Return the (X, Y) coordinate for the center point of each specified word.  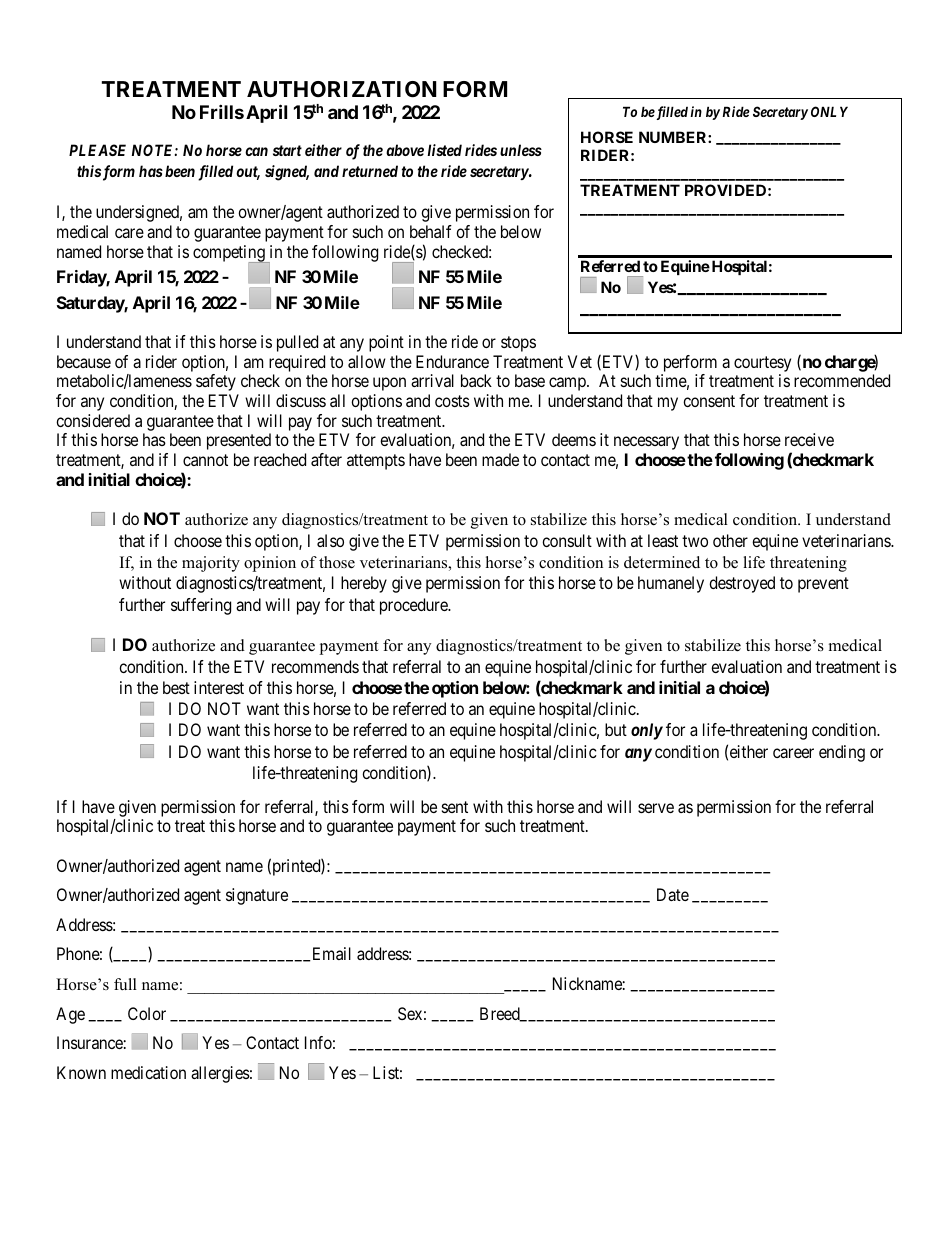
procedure (415, 606)
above (405, 150)
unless (521, 150)
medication (148, 1072)
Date (673, 894)
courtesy (762, 364)
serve (656, 808)
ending (842, 753)
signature (257, 896)
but (616, 729)
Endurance (452, 361)
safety (216, 382)
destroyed (742, 584)
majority (211, 564)
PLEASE (97, 150)
